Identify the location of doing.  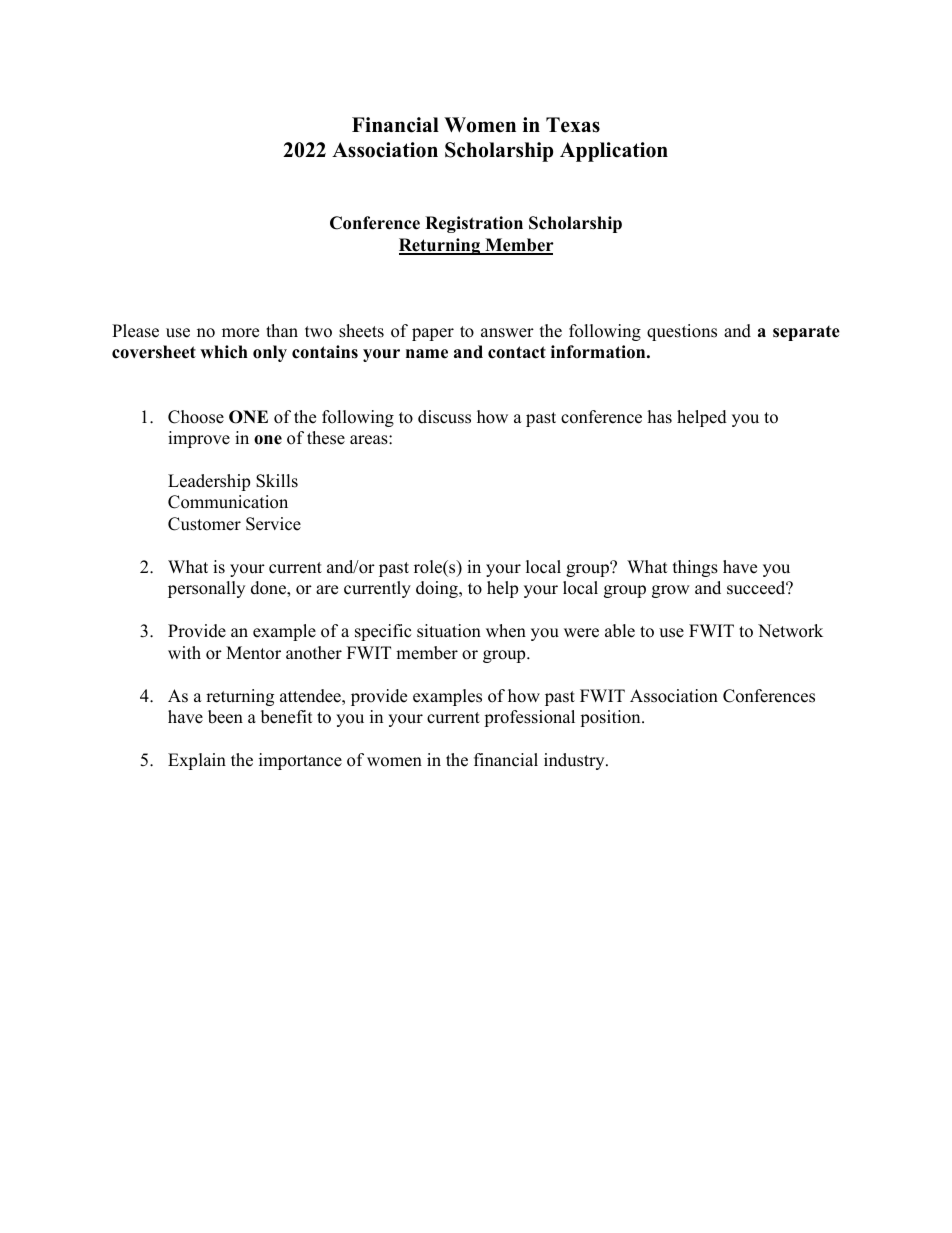
(438, 589).
